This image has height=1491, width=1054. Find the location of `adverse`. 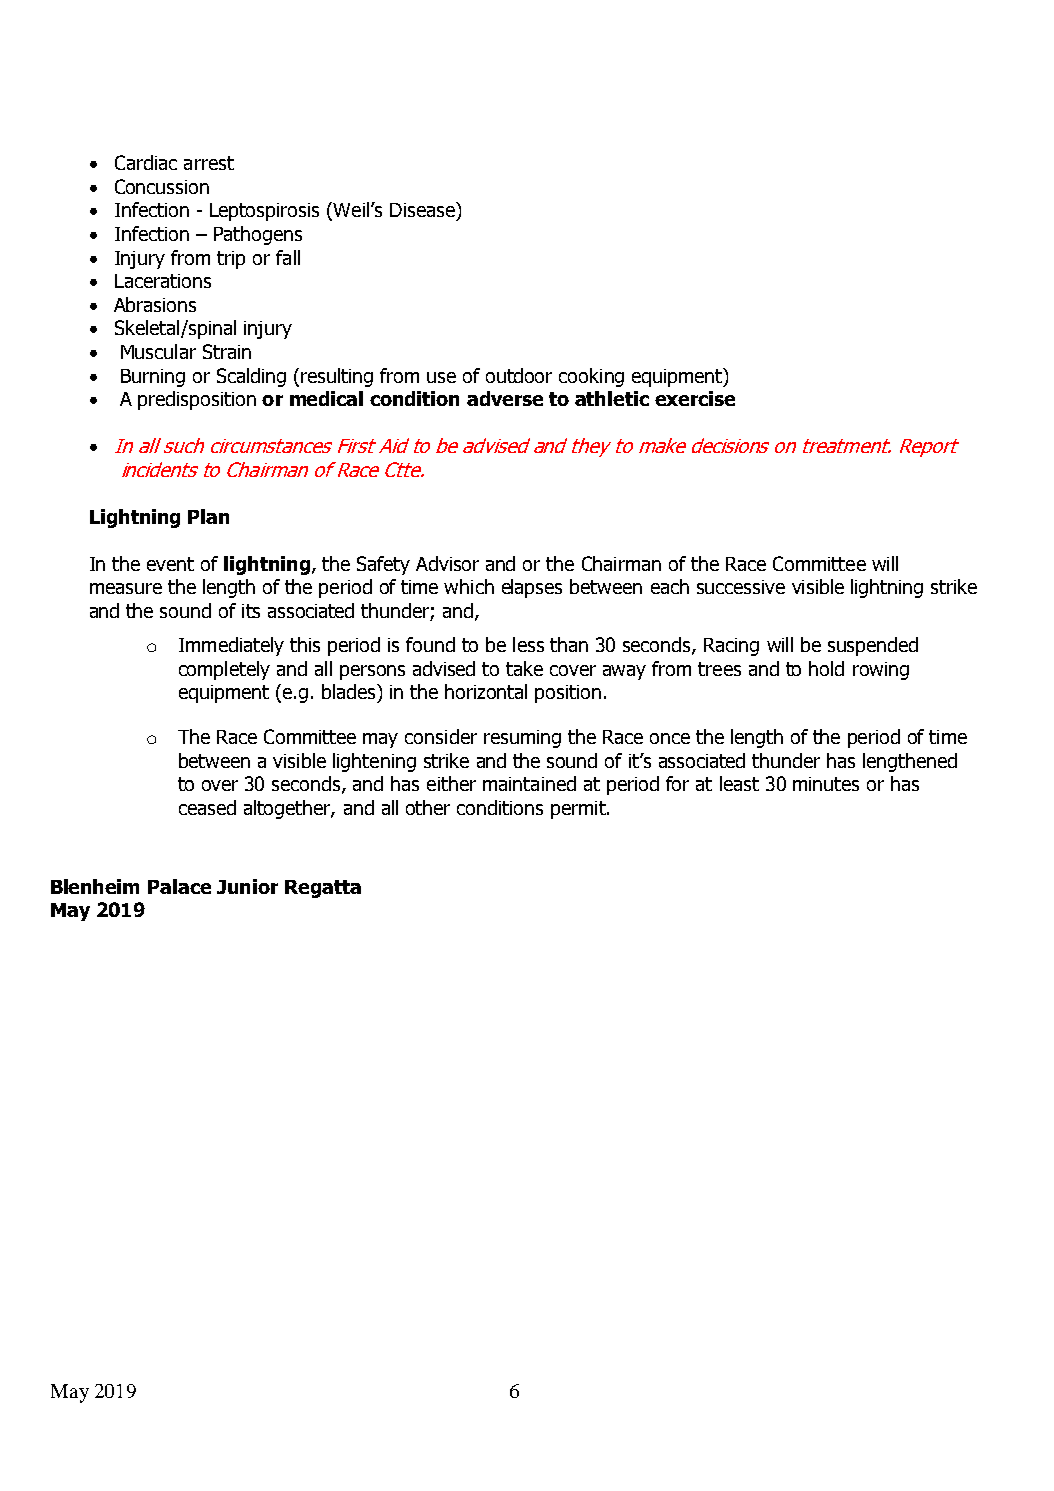

adverse is located at coordinates (505, 398).
